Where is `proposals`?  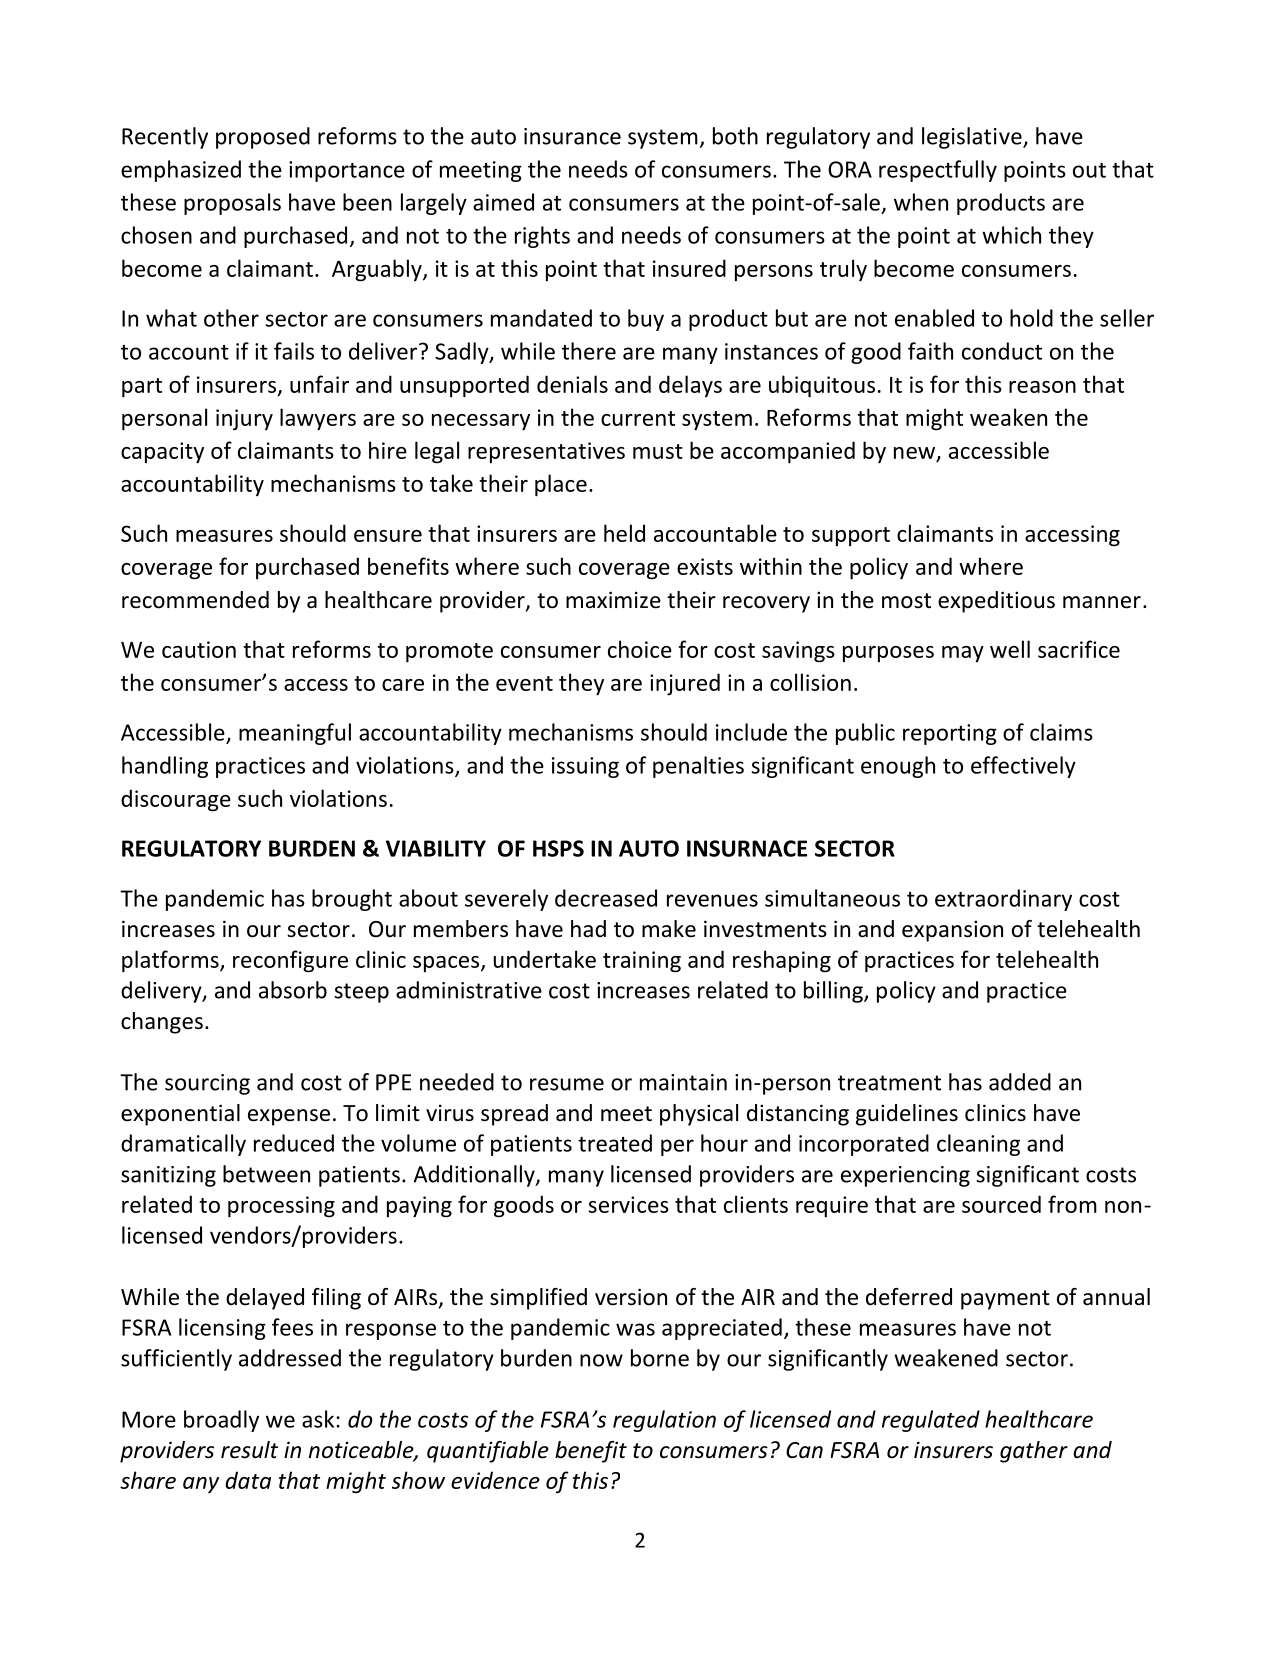
proposals is located at coordinates (232, 204).
